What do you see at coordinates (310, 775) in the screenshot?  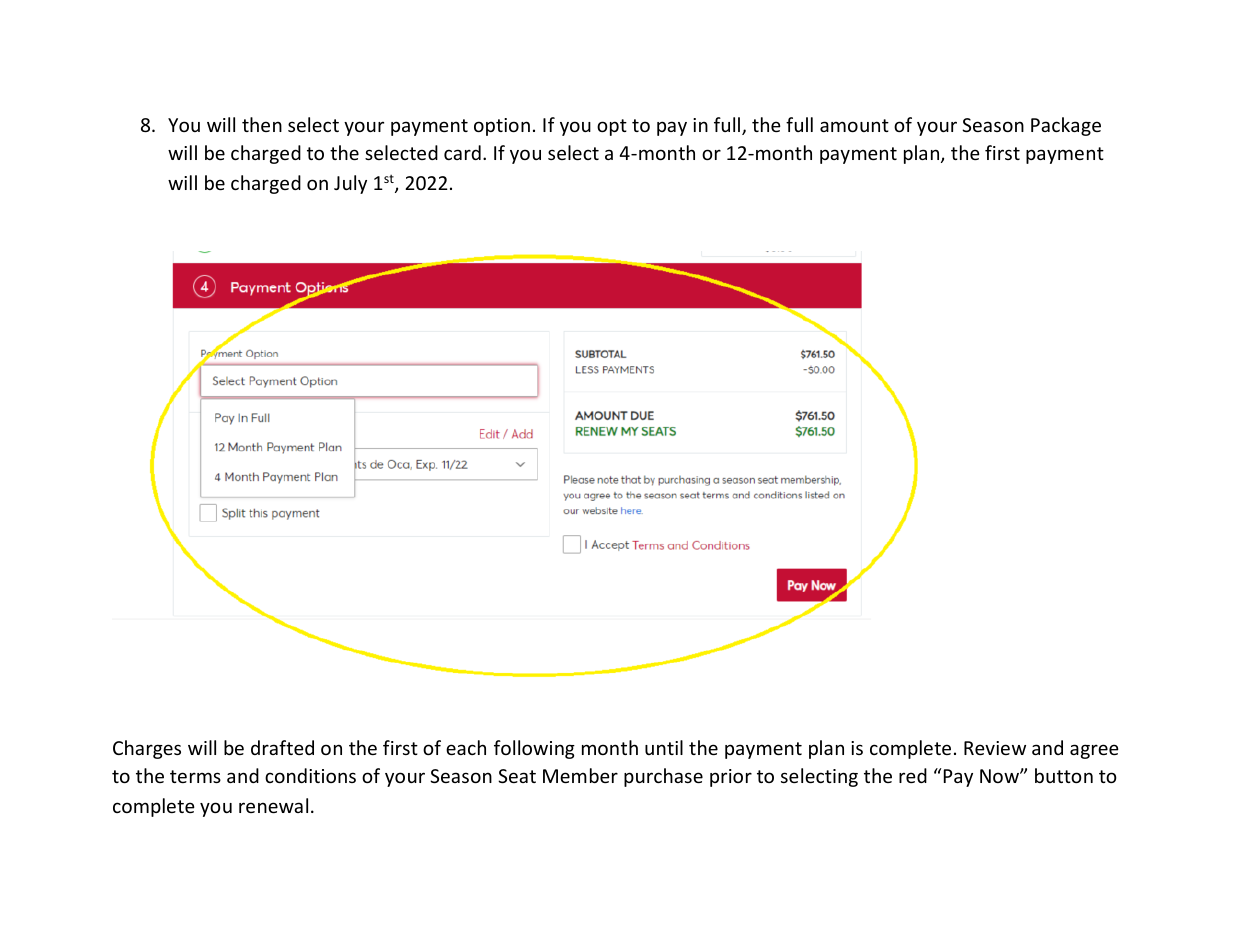 I see `conditions` at bounding box center [310, 775].
